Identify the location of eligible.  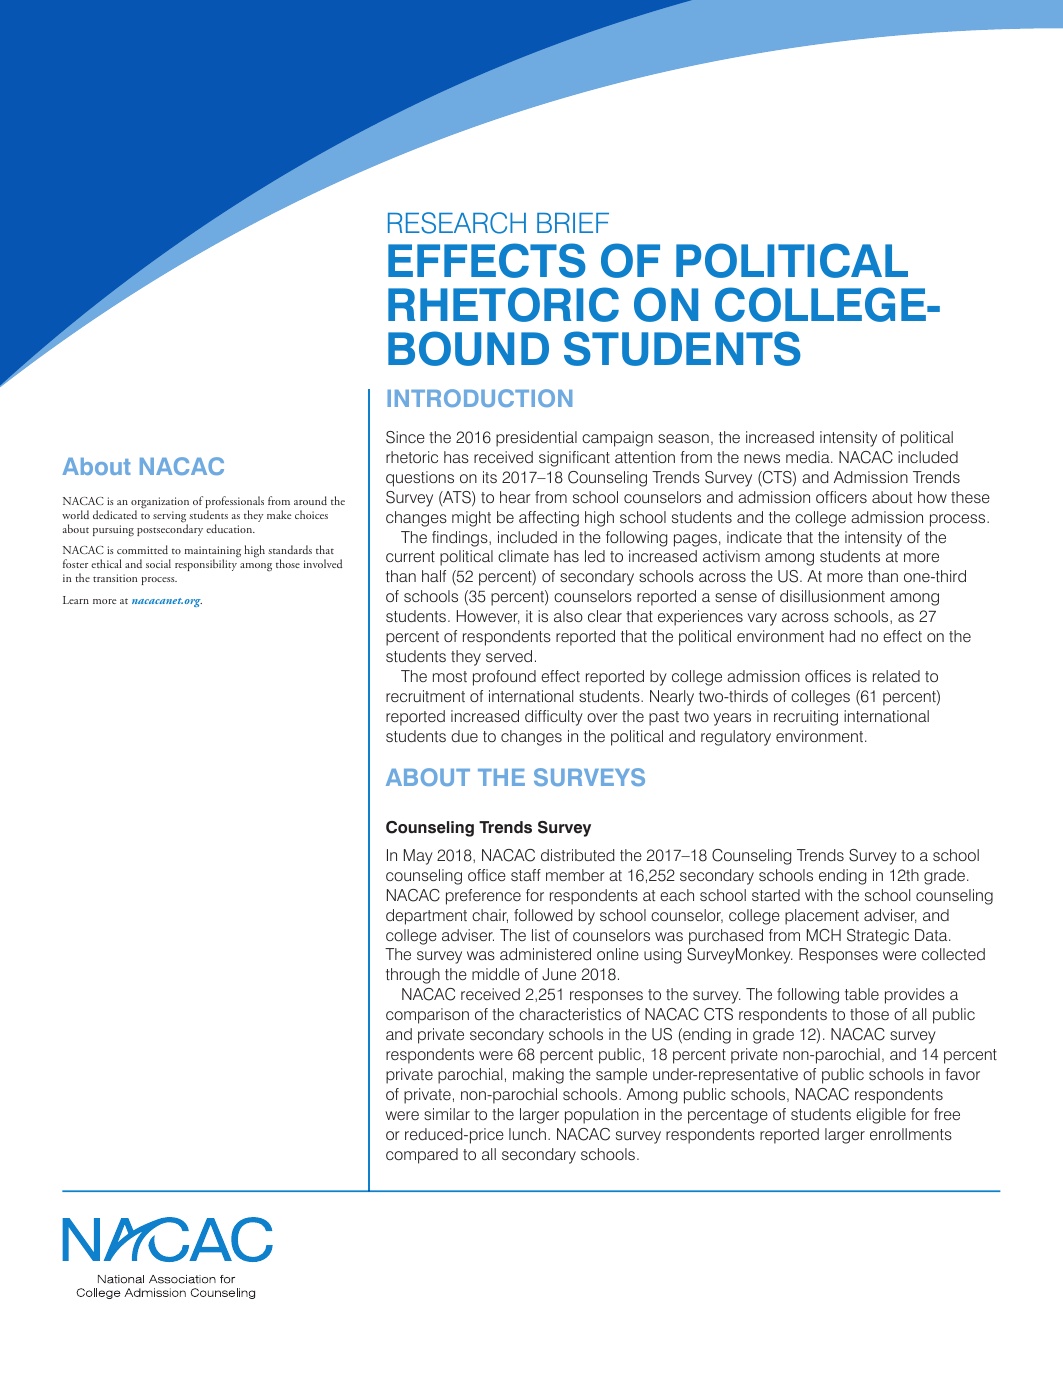
(881, 1116).
